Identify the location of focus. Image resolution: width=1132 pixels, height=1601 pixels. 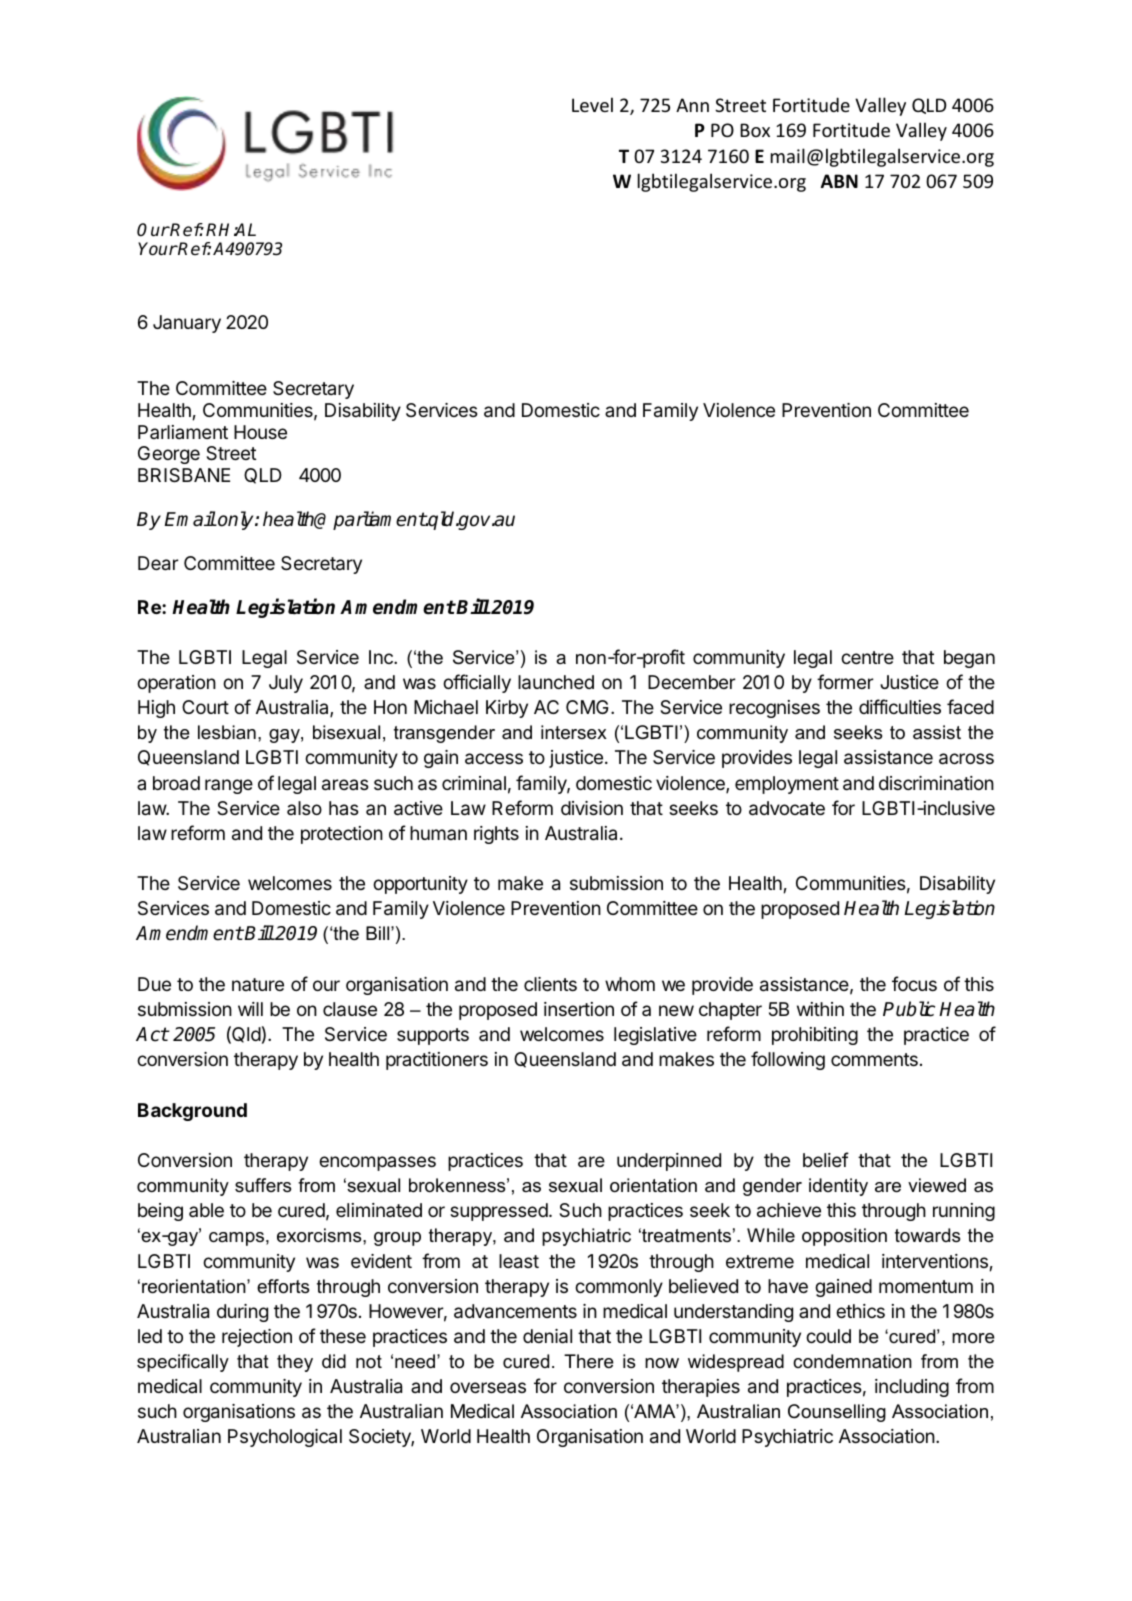
(914, 983).
